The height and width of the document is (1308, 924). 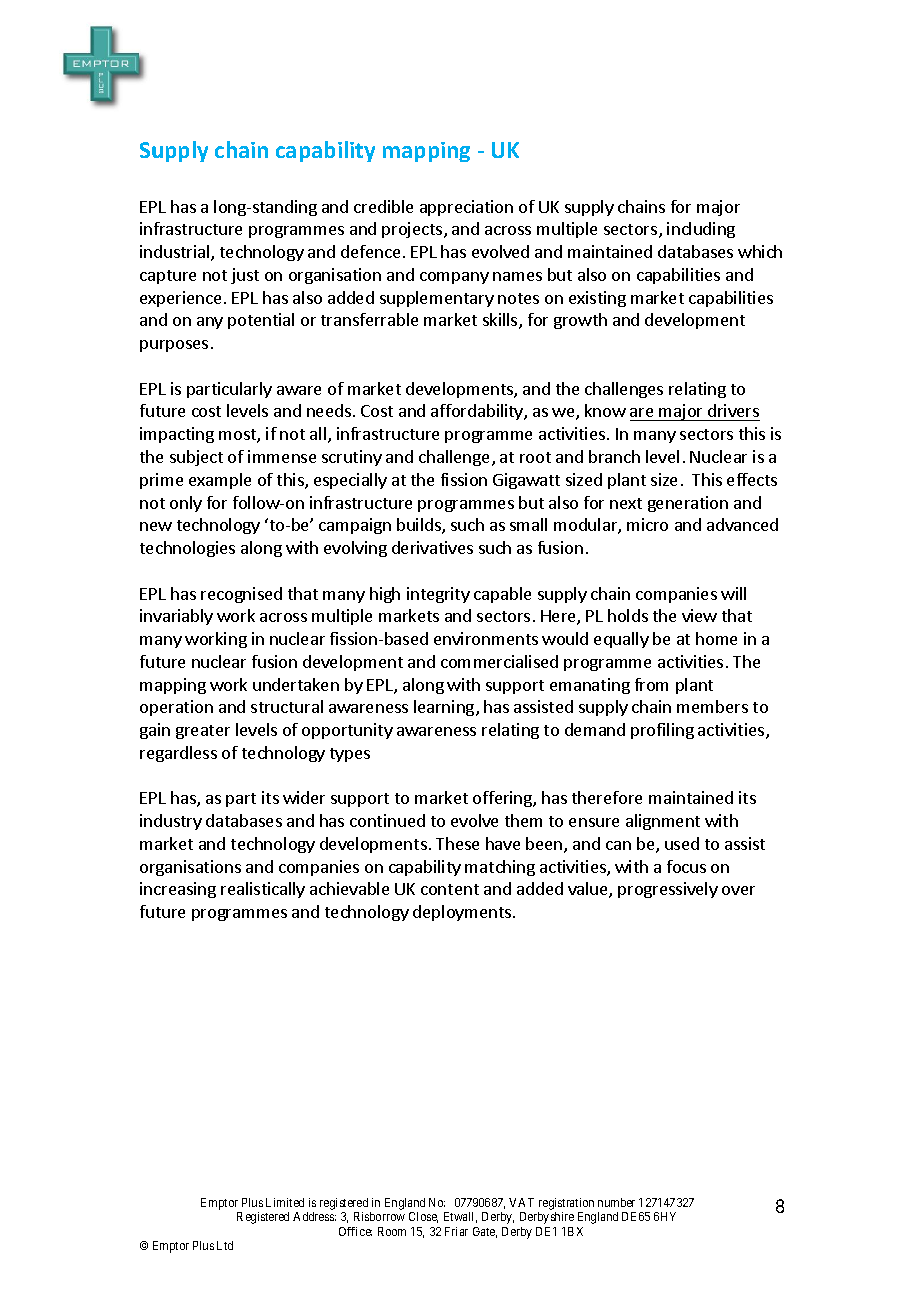 I want to click on including, so click(x=701, y=230).
